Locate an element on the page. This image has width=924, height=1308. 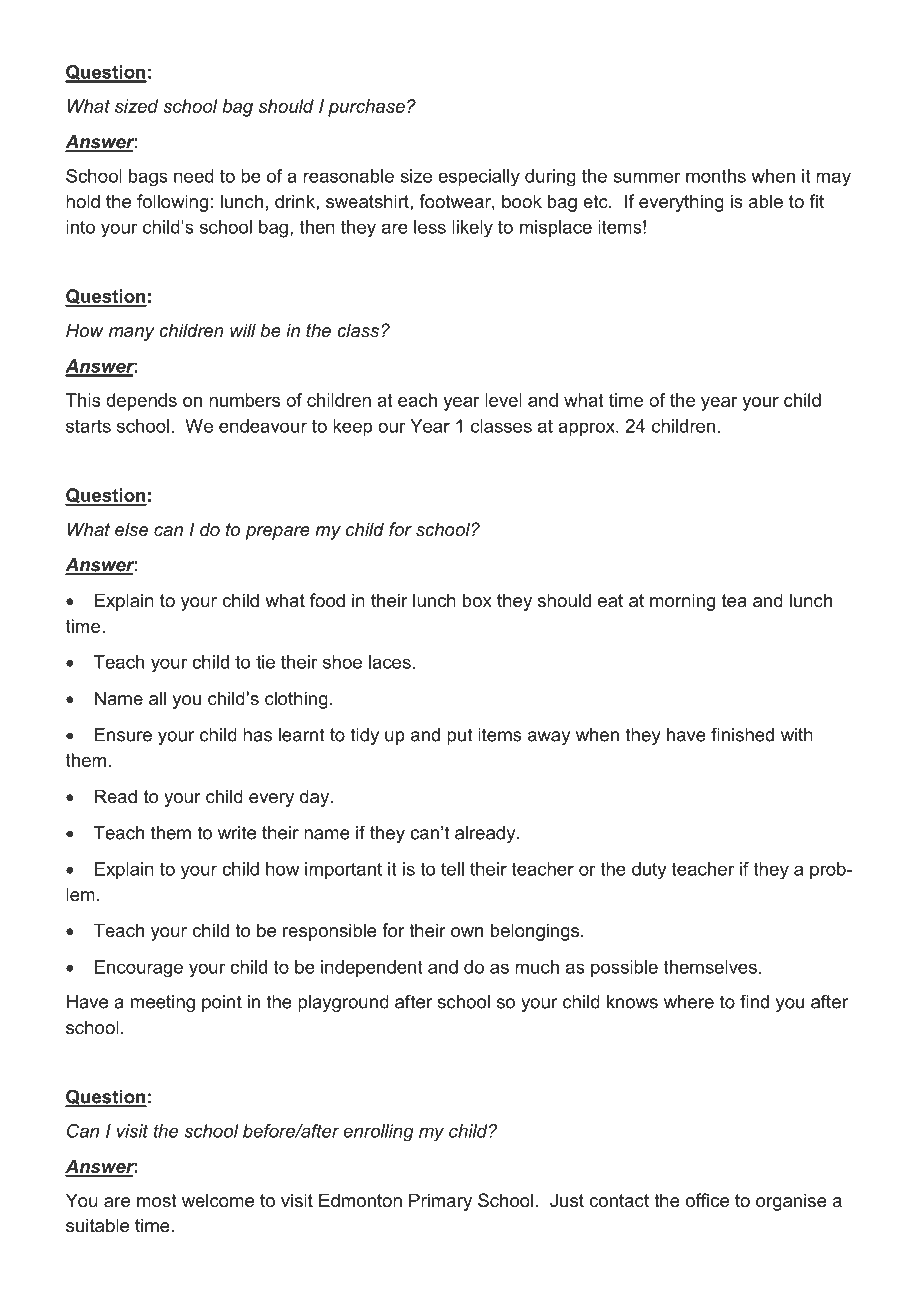
office is located at coordinates (707, 1200).
